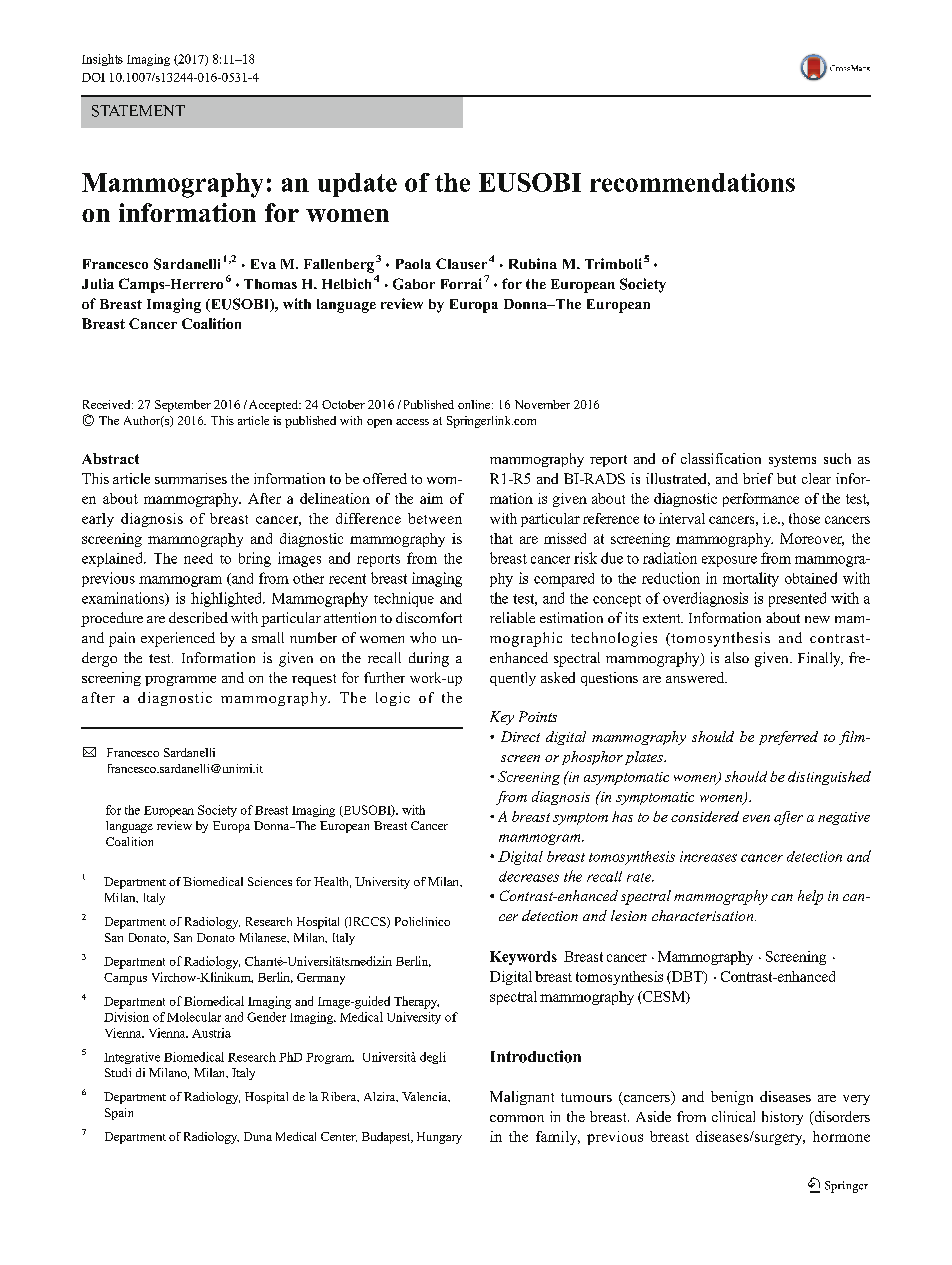 The width and height of the screenshot is (952, 1265). I want to click on preferred, so click(788, 738).
